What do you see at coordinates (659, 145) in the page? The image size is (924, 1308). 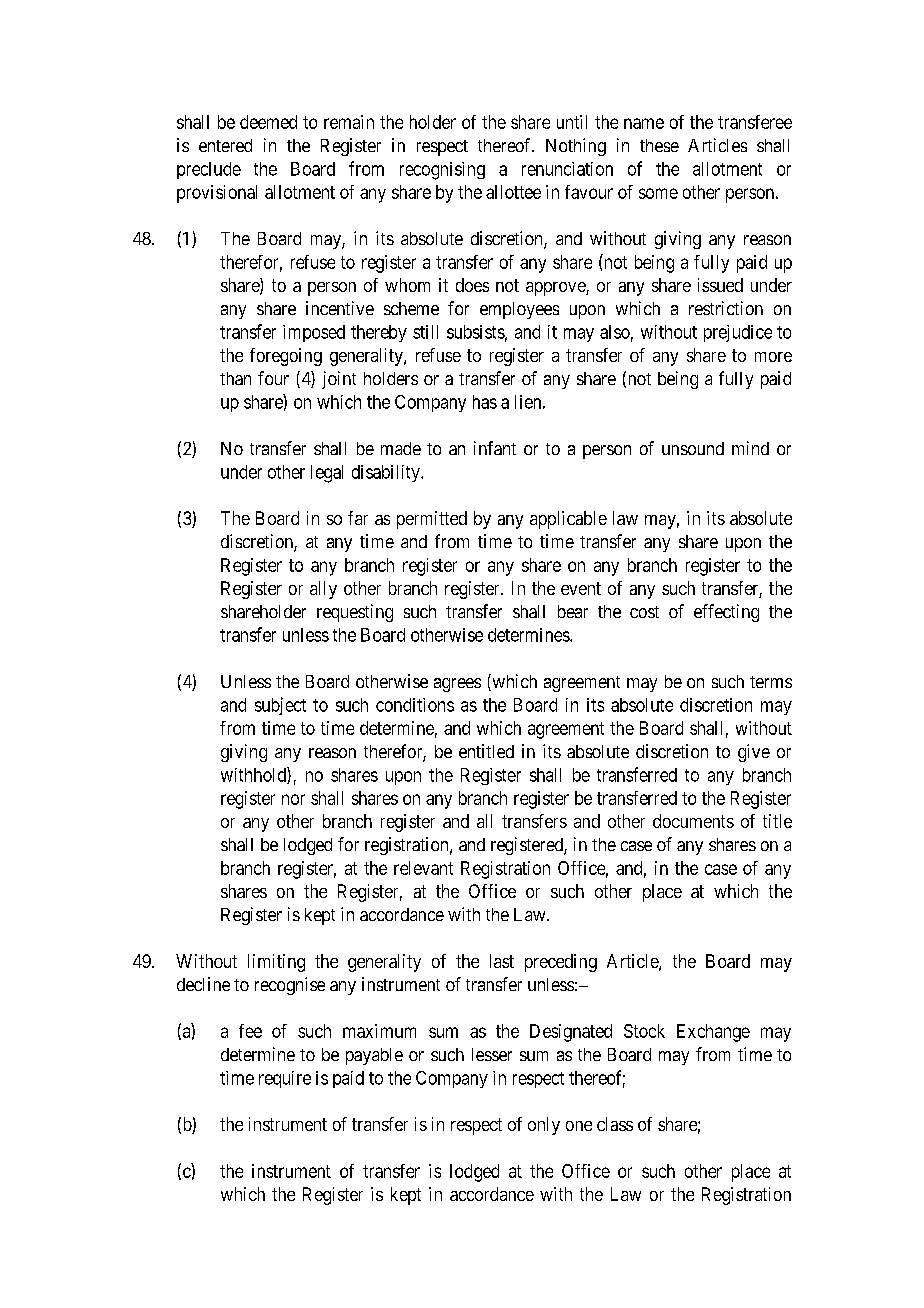 I see `these` at bounding box center [659, 145].
